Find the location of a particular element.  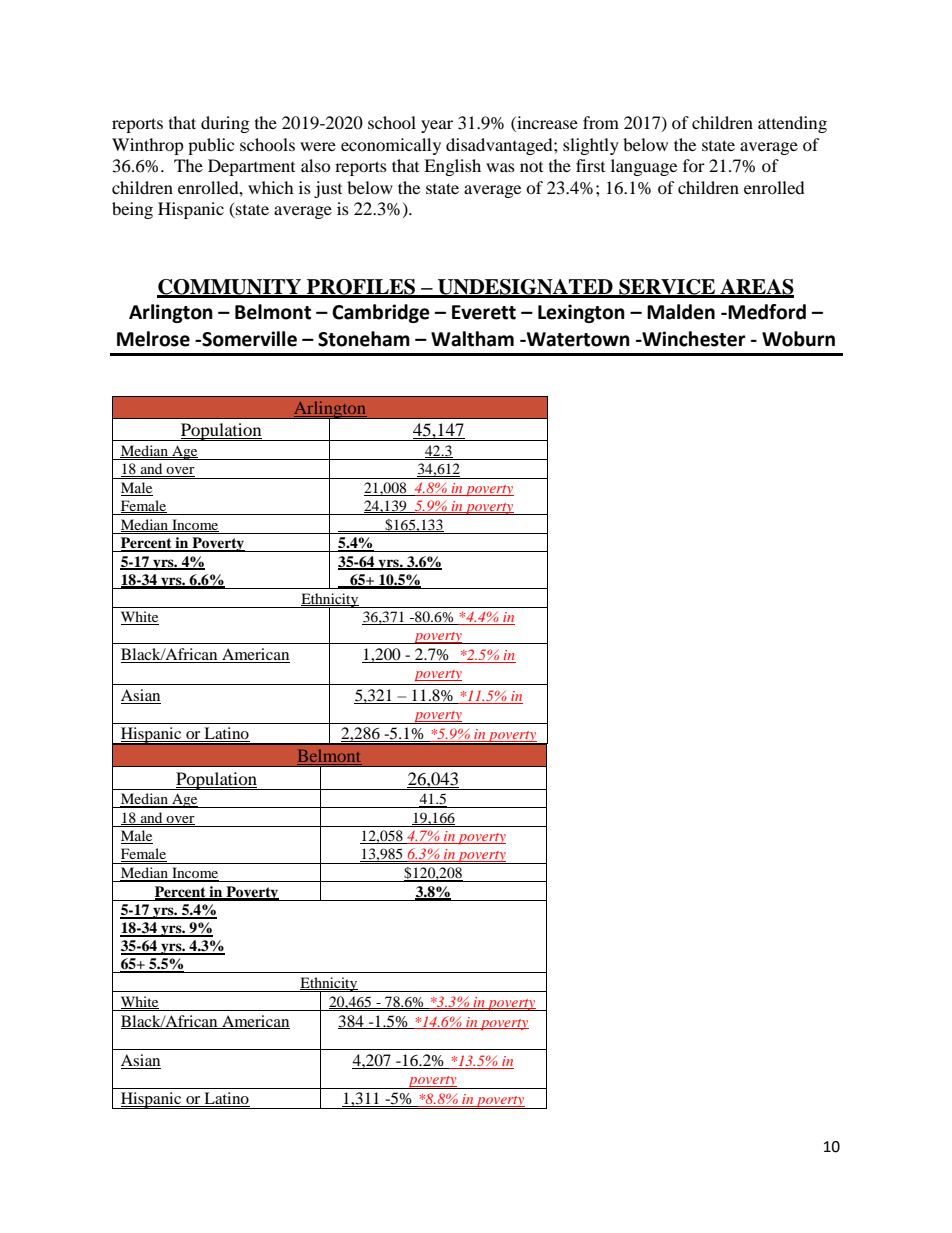

year is located at coordinates (437, 126).
